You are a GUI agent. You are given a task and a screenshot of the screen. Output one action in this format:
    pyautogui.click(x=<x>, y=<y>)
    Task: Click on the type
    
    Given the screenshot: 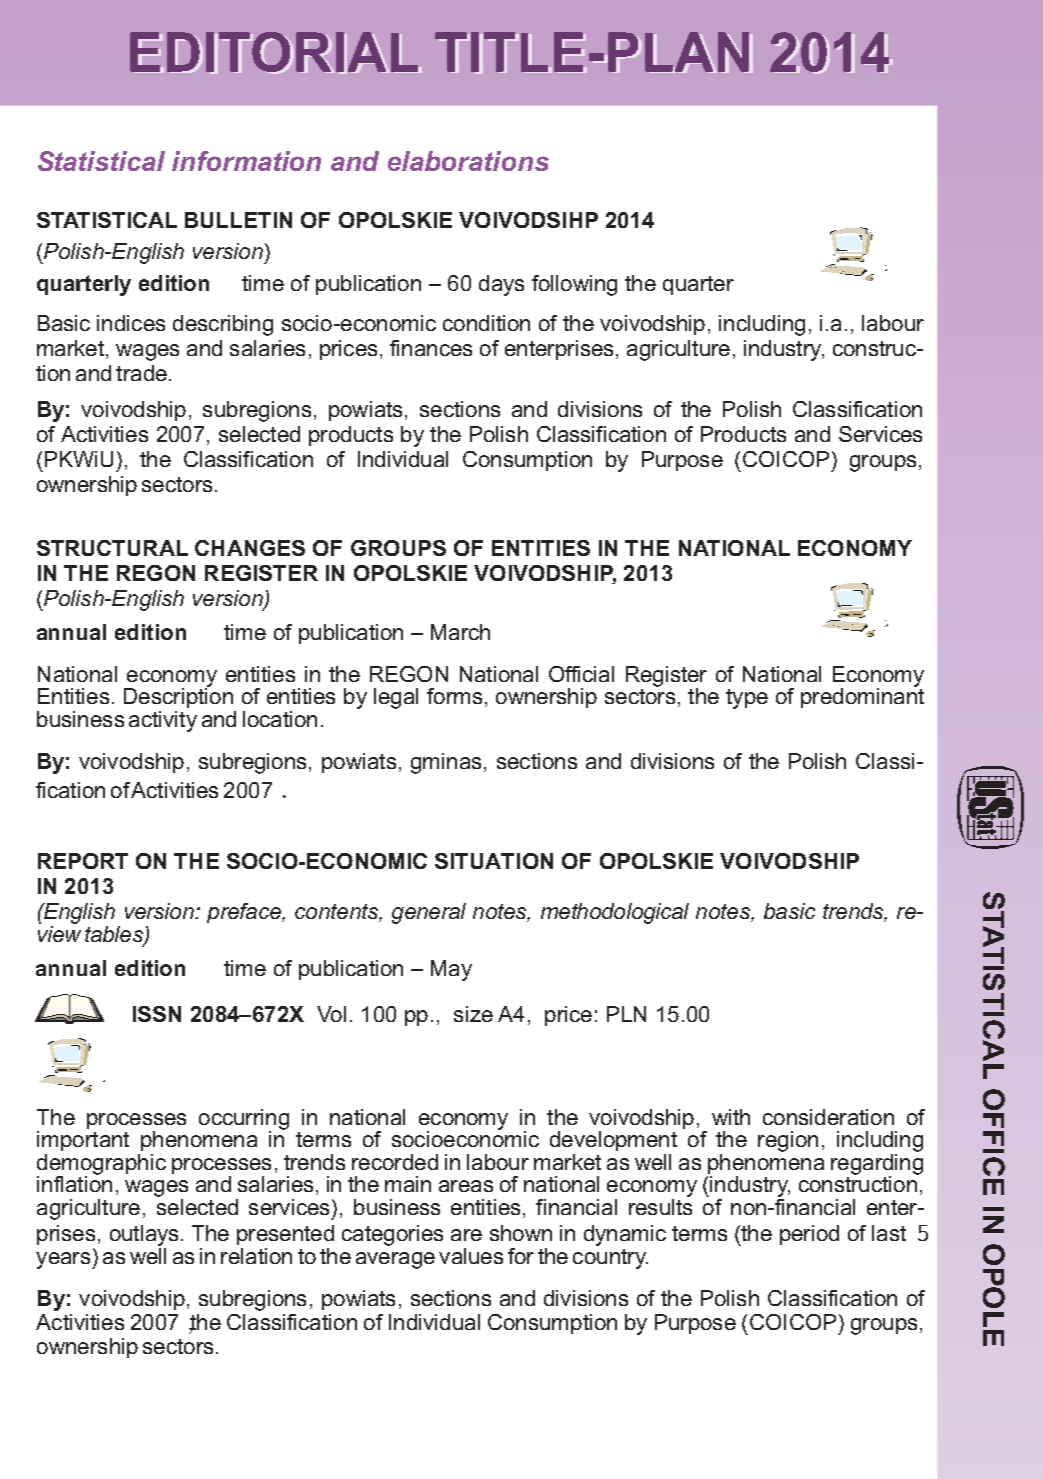 What is the action you would take?
    pyautogui.click(x=747, y=699)
